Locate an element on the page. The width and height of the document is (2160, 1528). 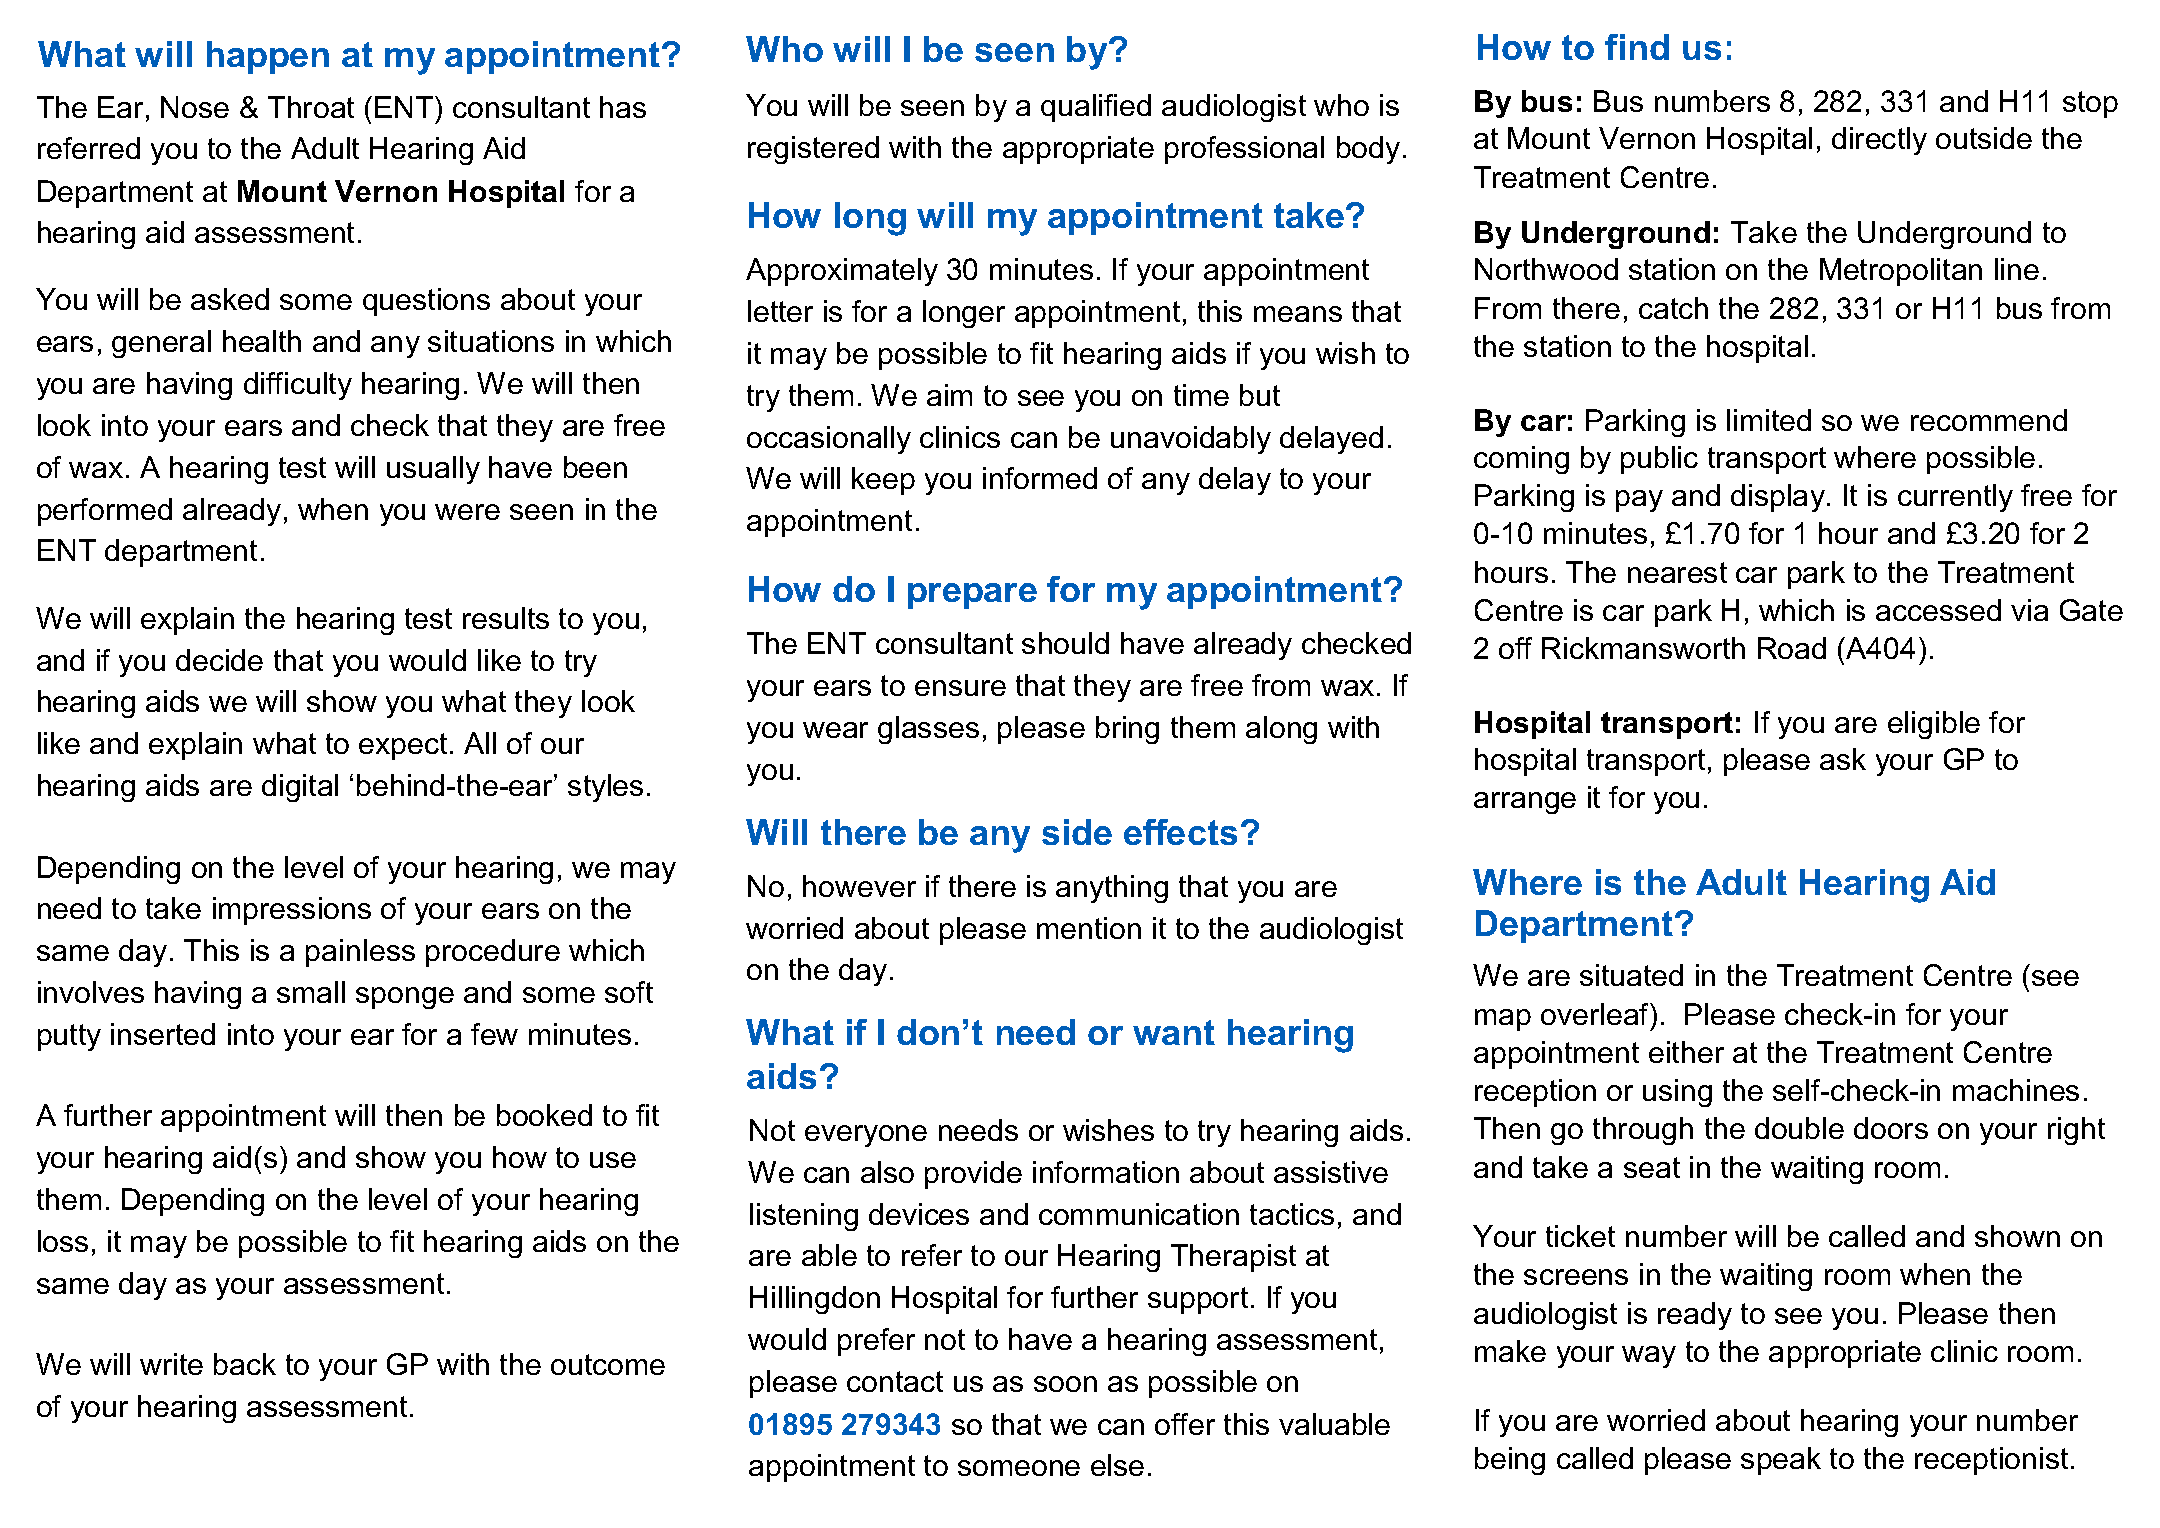
doors is located at coordinates (1891, 1128).
